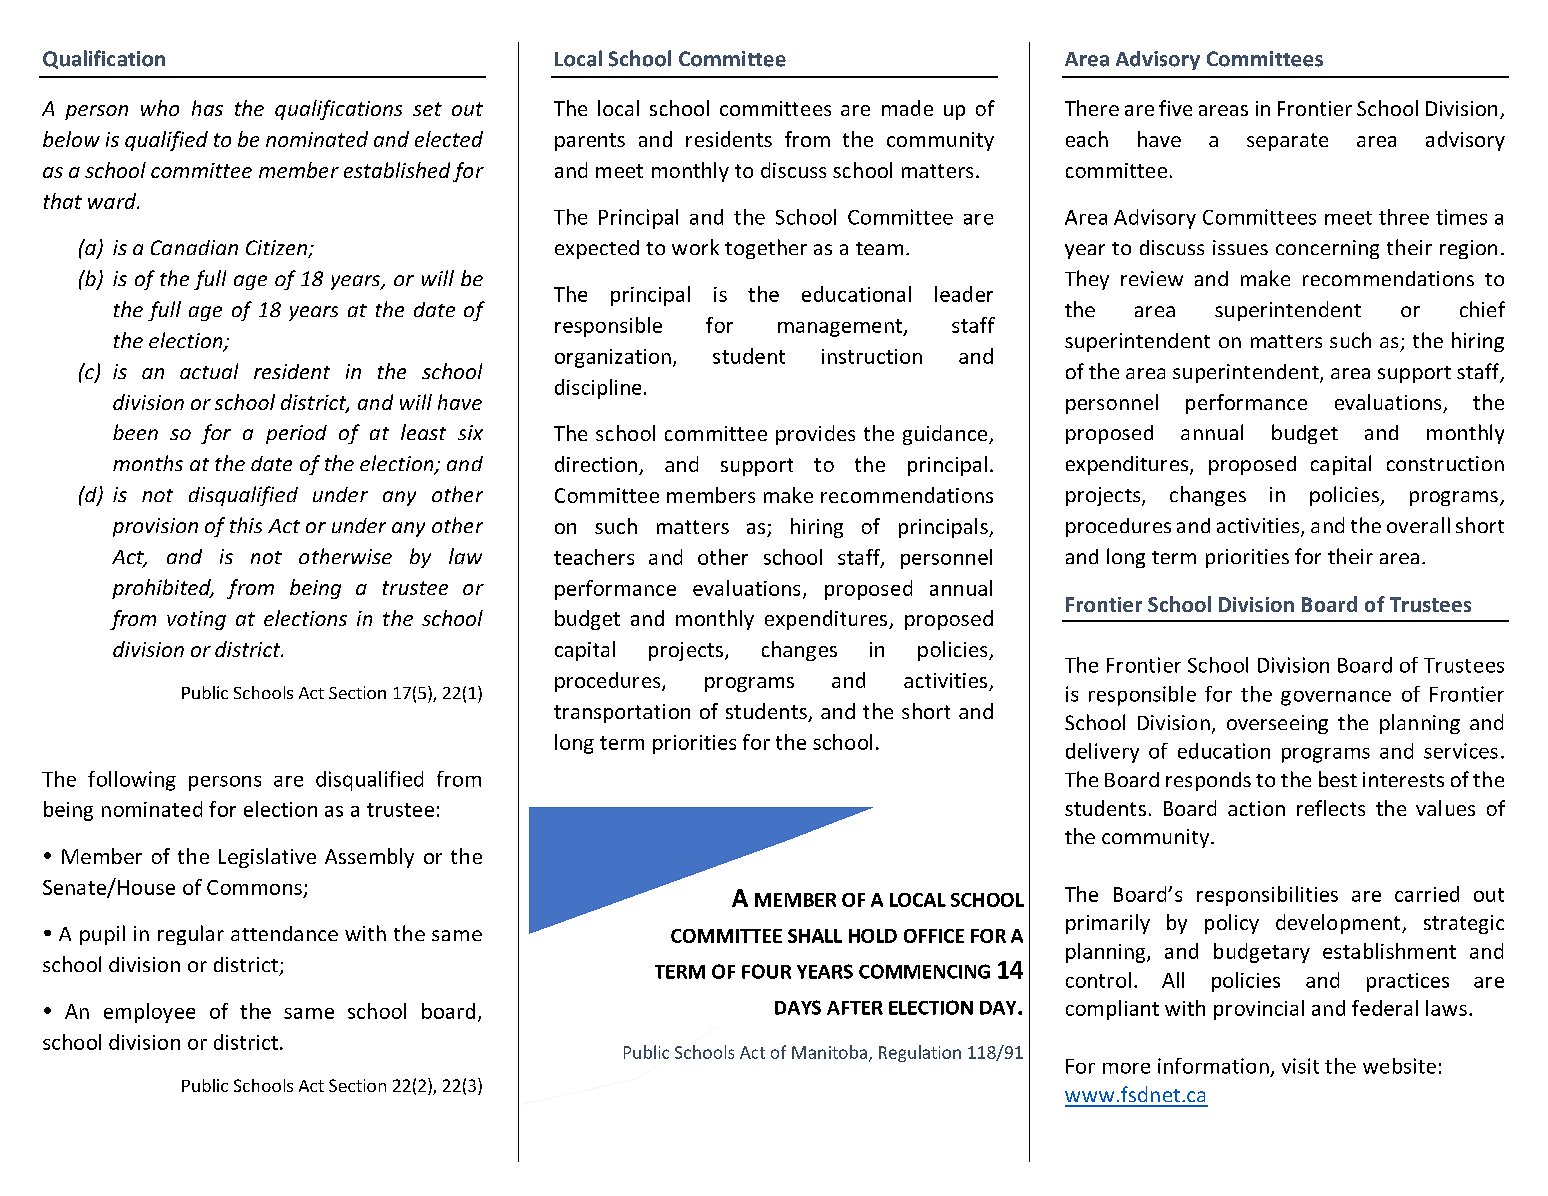 The image size is (1548, 1196). I want to click on instruction, so click(872, 356).
